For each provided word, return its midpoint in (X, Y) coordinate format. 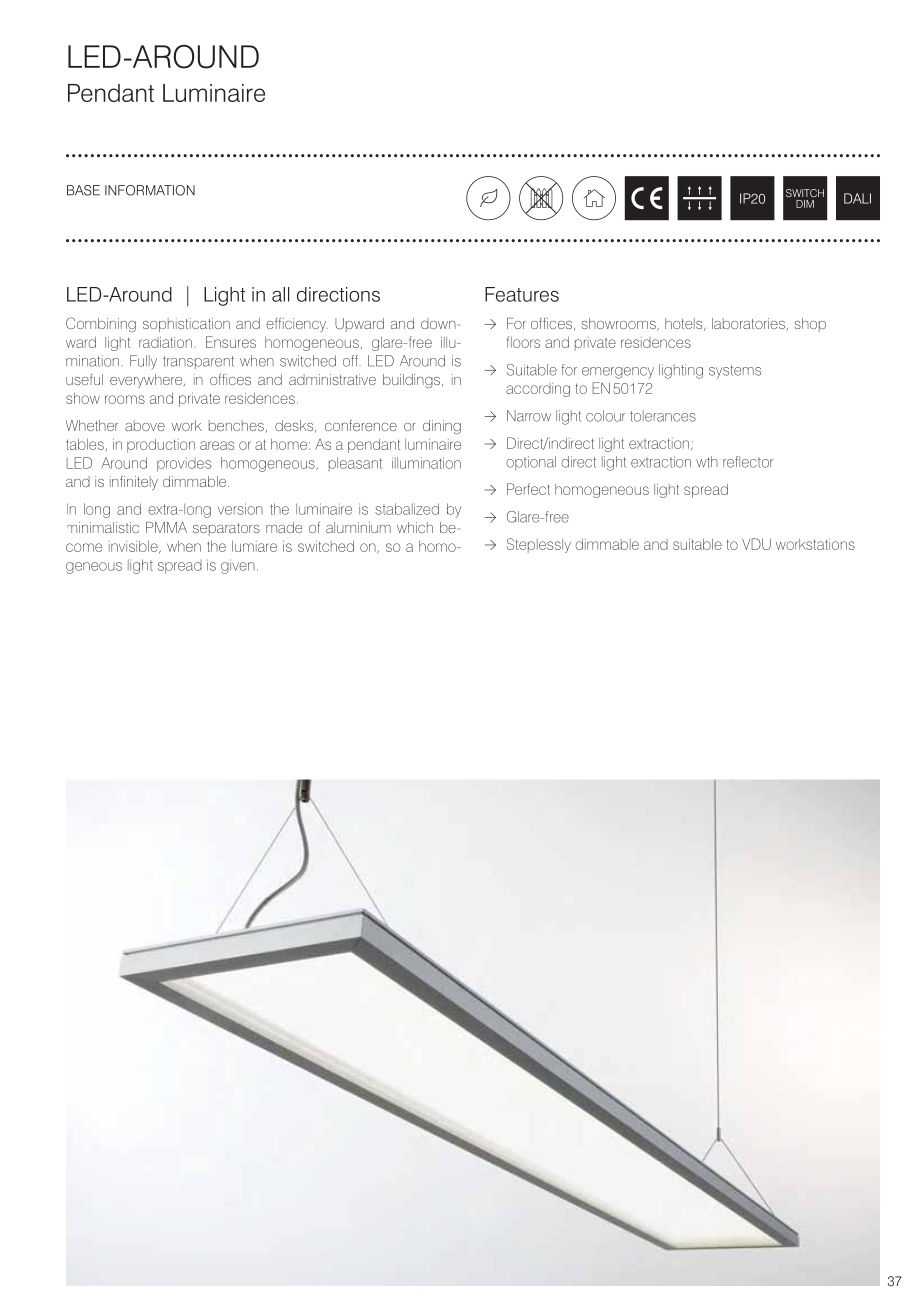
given (238, 566)
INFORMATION (150, 190)
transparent (198, 362)
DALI (857, 198)
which (415, 527)
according (538, 390)
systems (735, 372)
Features (522, 294)
